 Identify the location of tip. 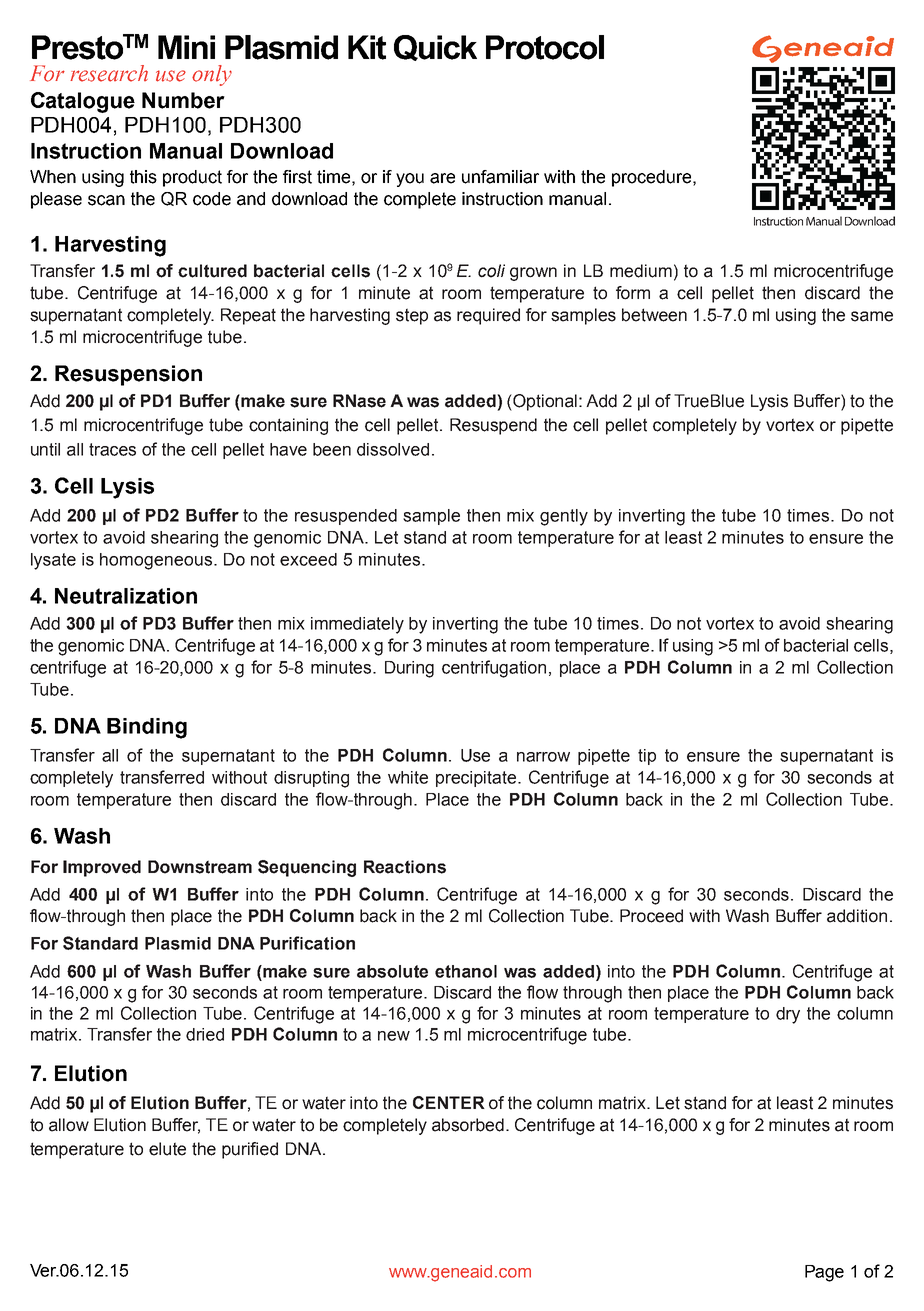
(647, 757).
